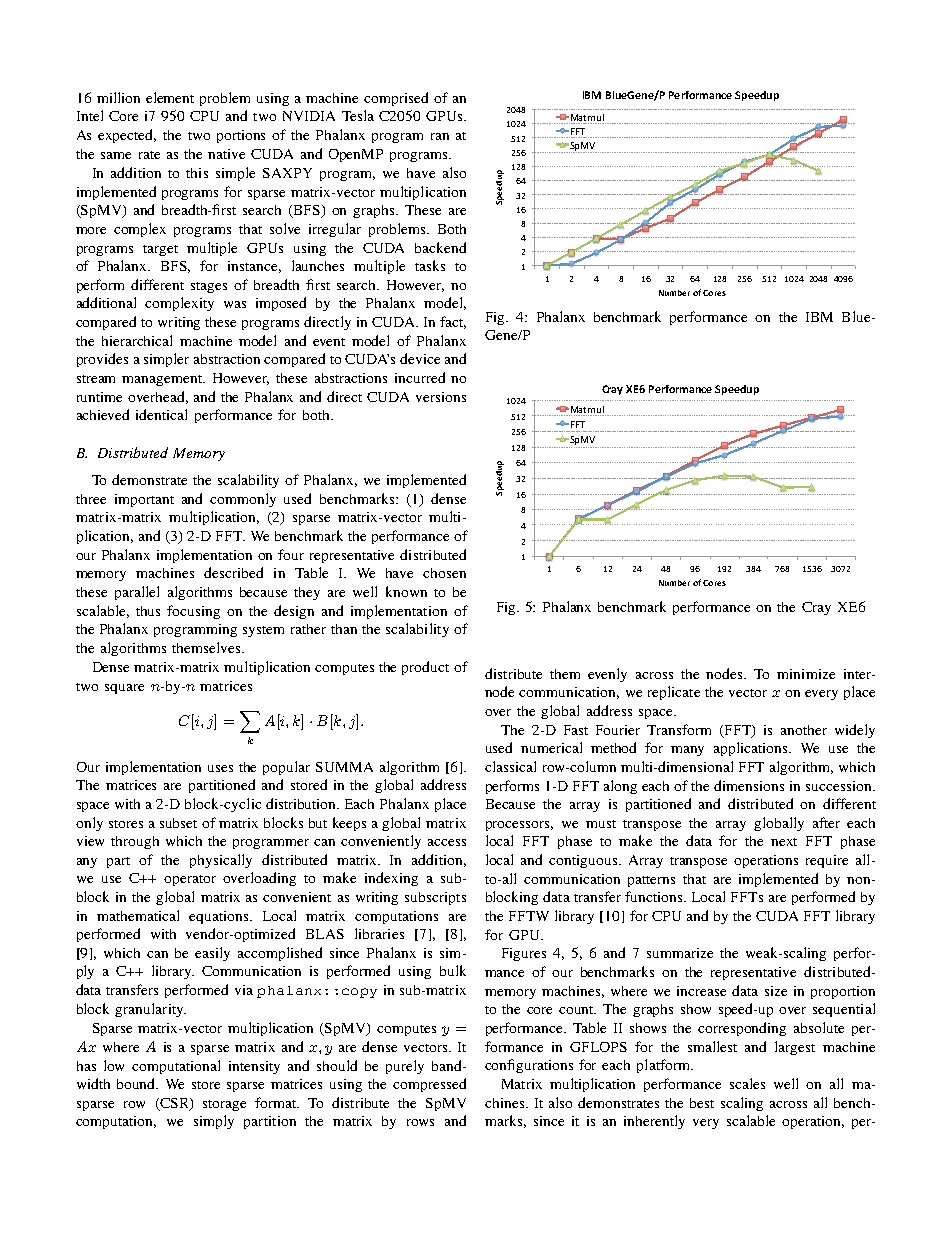  What do you see at coordinates (804, 730) in the page?
I see `another` at bounding box center [804, 730].
